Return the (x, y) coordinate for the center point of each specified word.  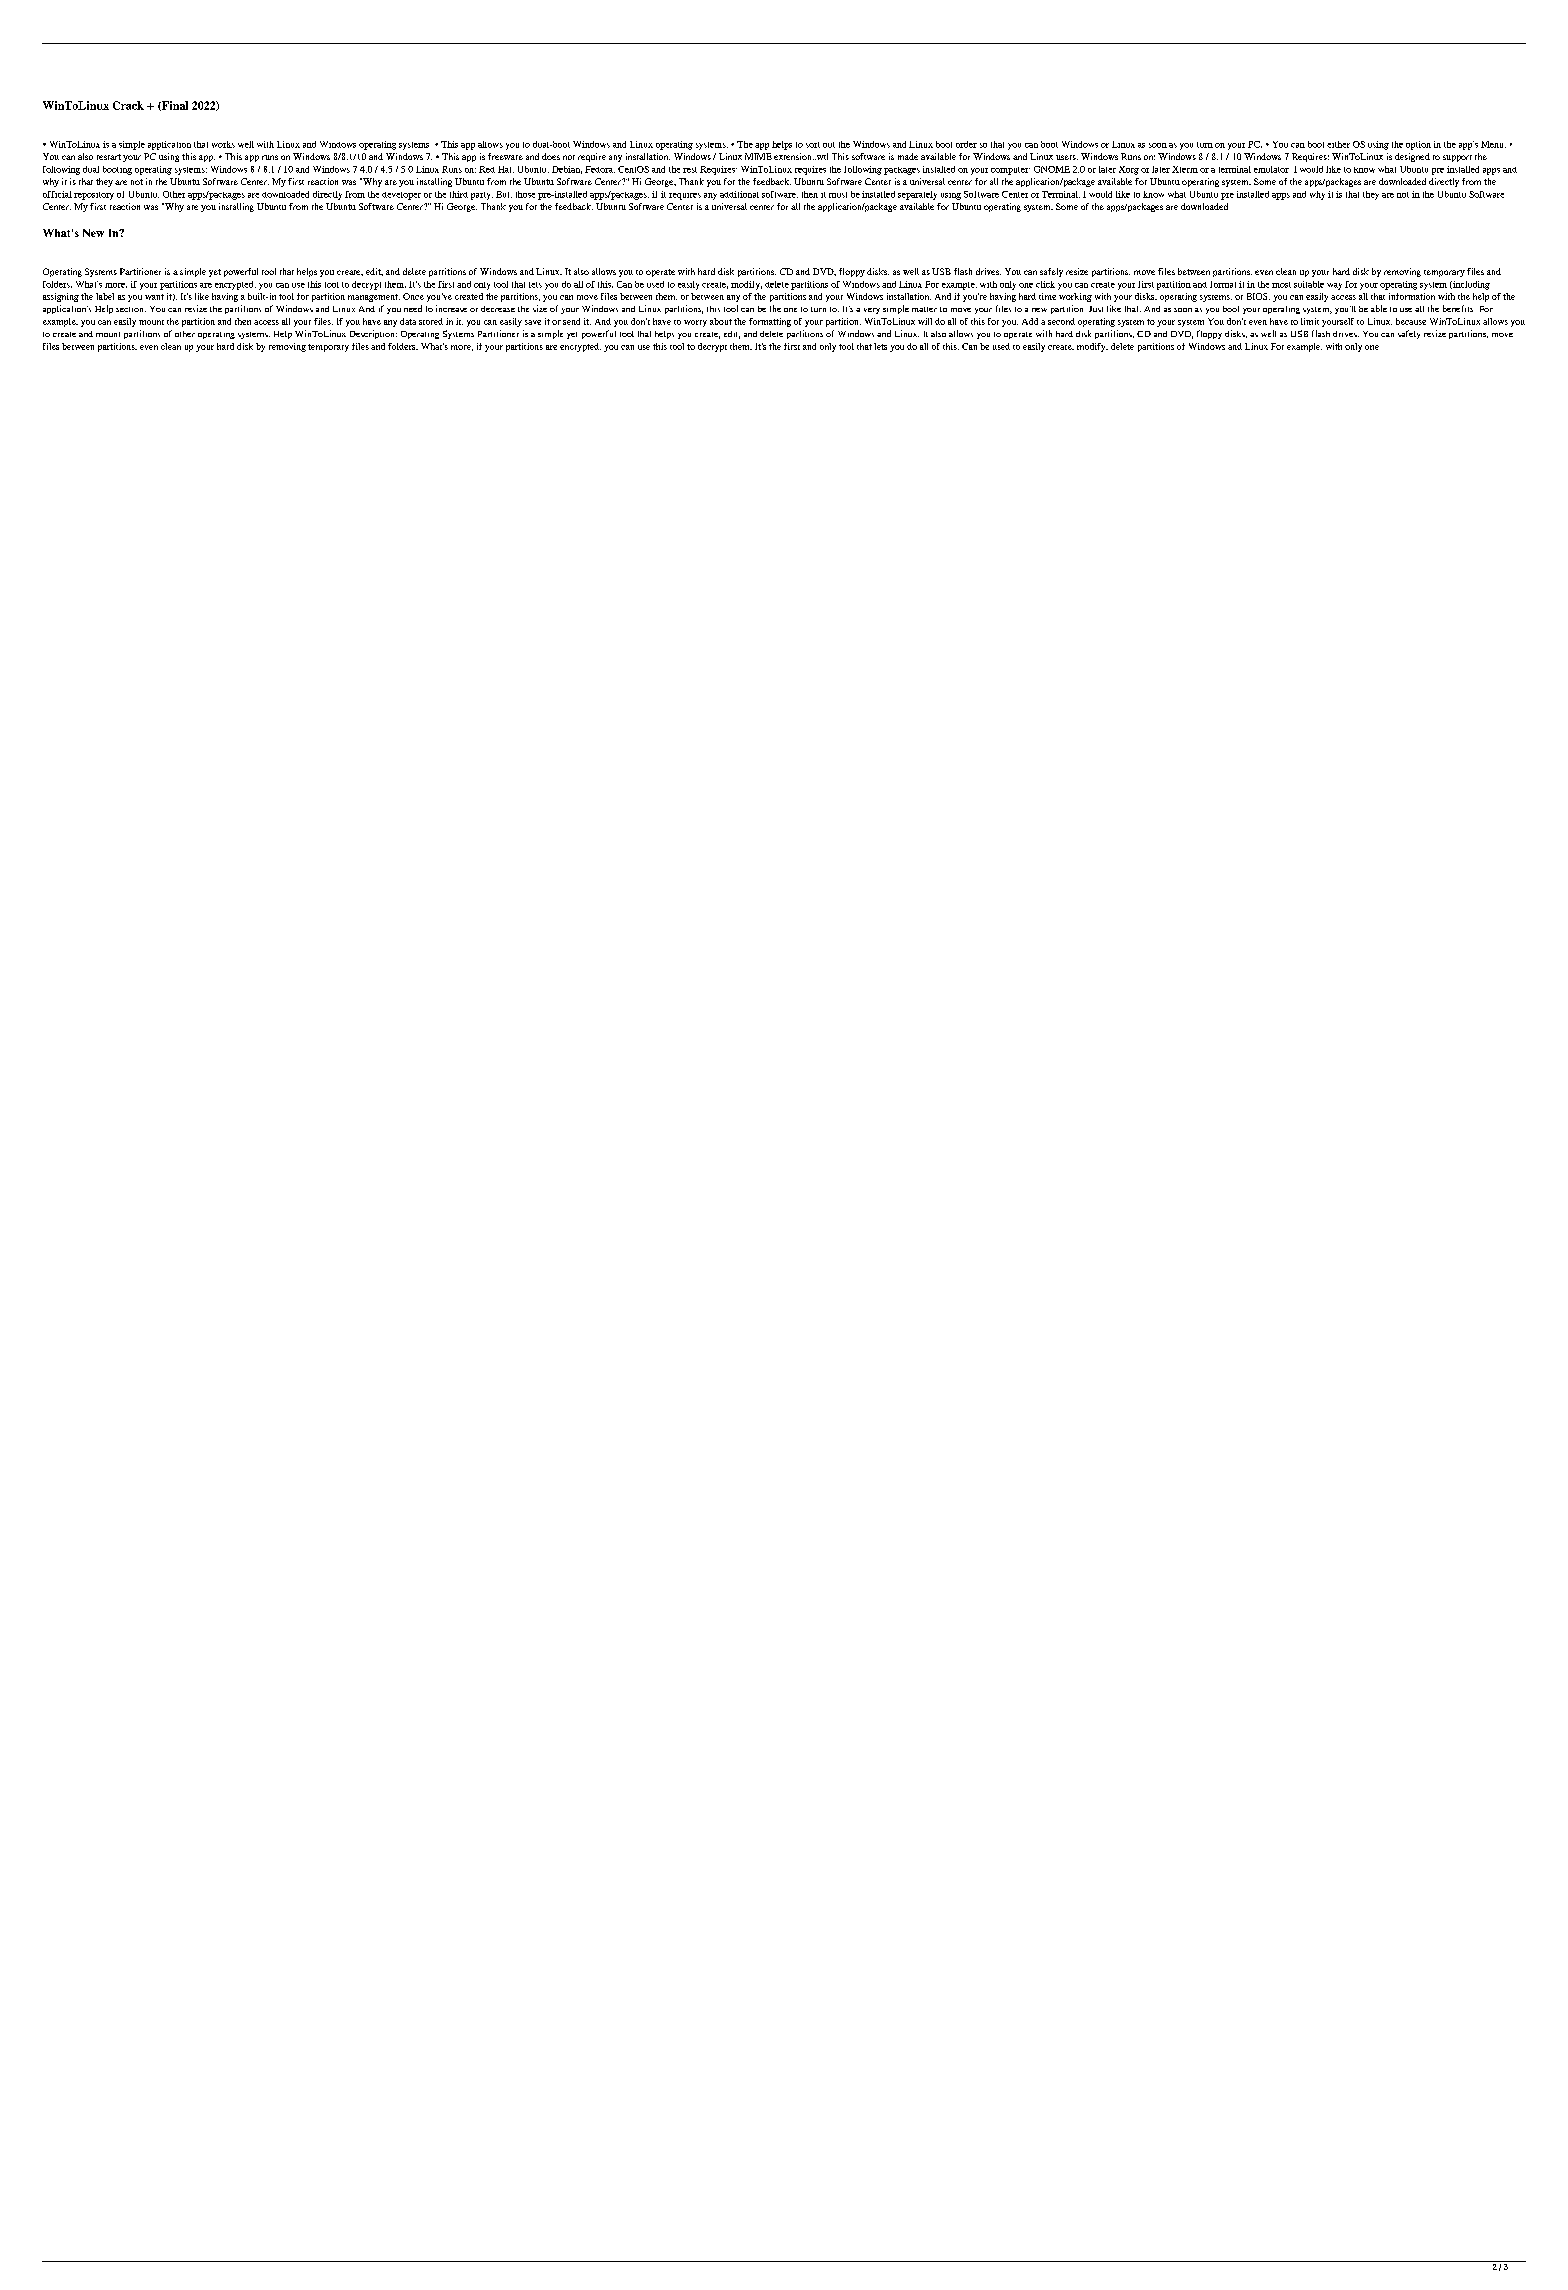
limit (1310, 321)
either (1338, 144)
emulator (1271, 169)
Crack (128, 105)
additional (739, 194)
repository (94, 196)
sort (813, 145)
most (1281, 285)
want (154, 297)
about (721, 321)
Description (373, 334)
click (1045, 284)
